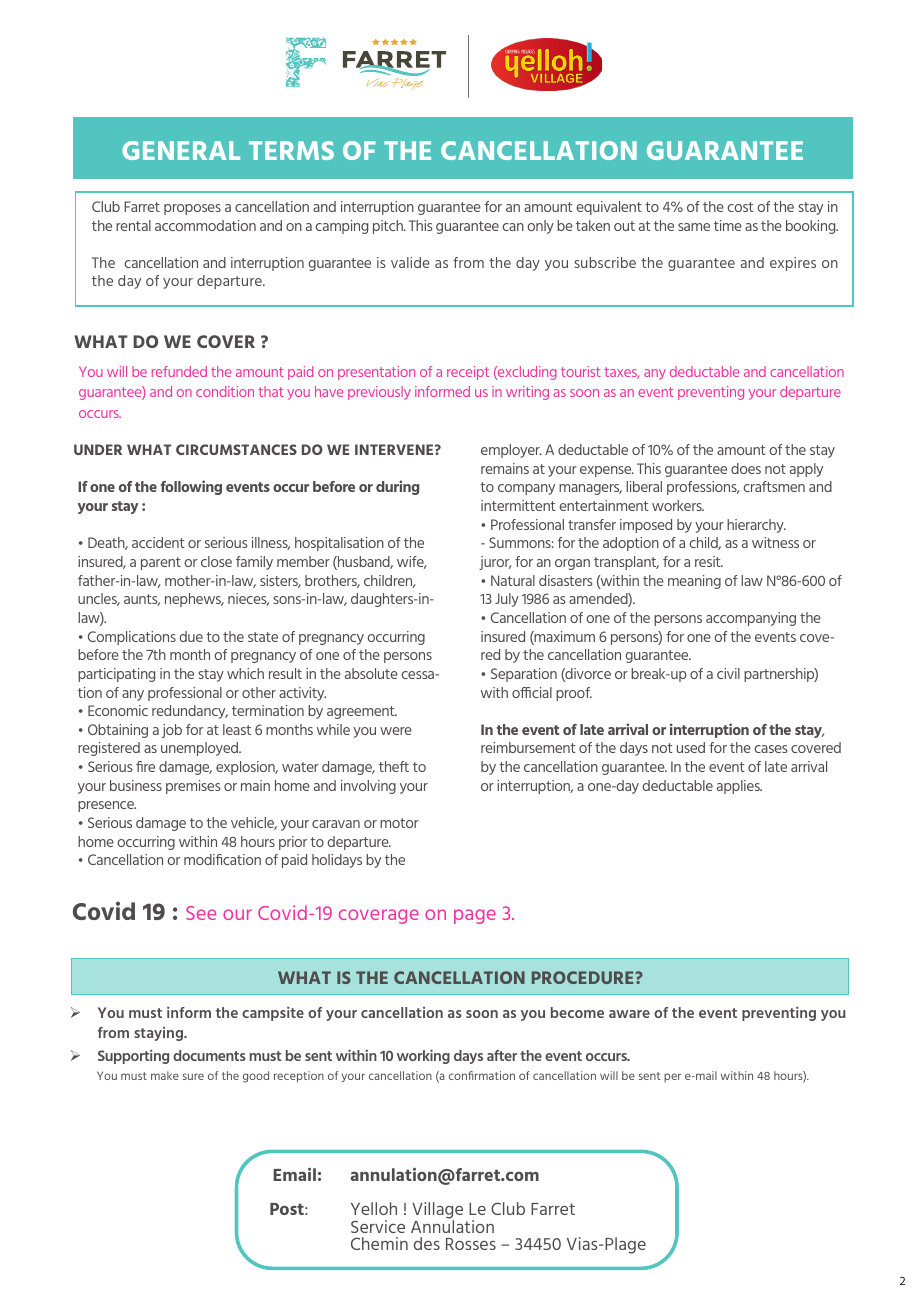 The width and height of the screenshot is (924, 1308). What do you see at coordinates (190, 712) in the screenshot?
I see `redundancy` at bounding box center [190, 712].
